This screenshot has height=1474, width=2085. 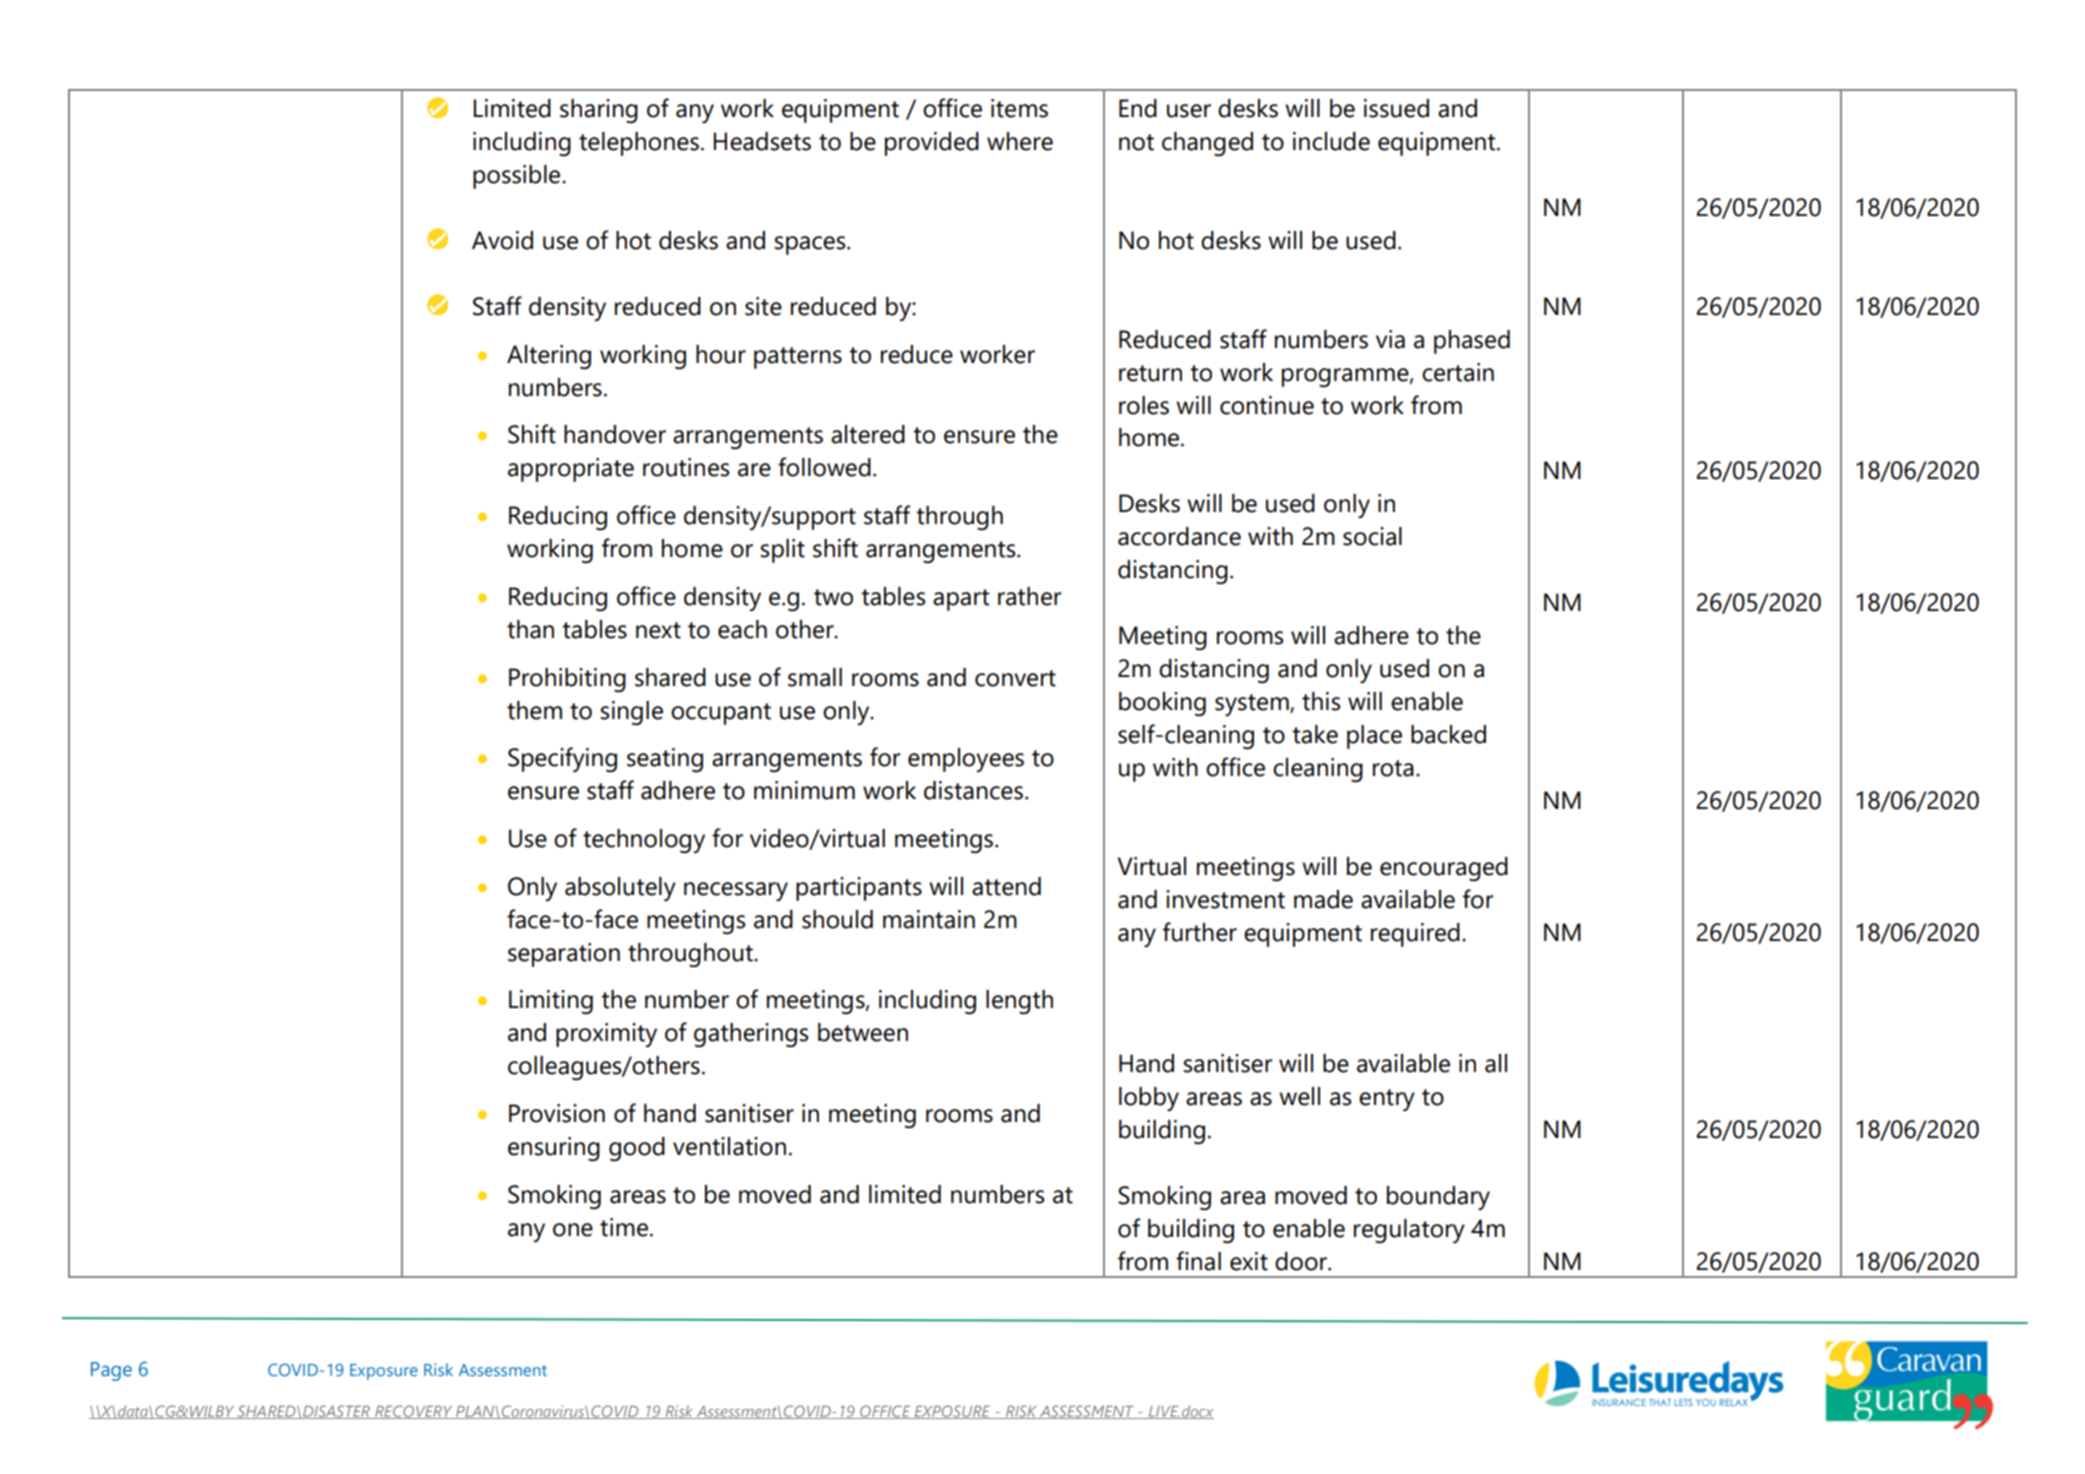 What do you see at coordinates (1331, 141) in the screenshot?
I see `include` at bounding box center [1331, 141].
